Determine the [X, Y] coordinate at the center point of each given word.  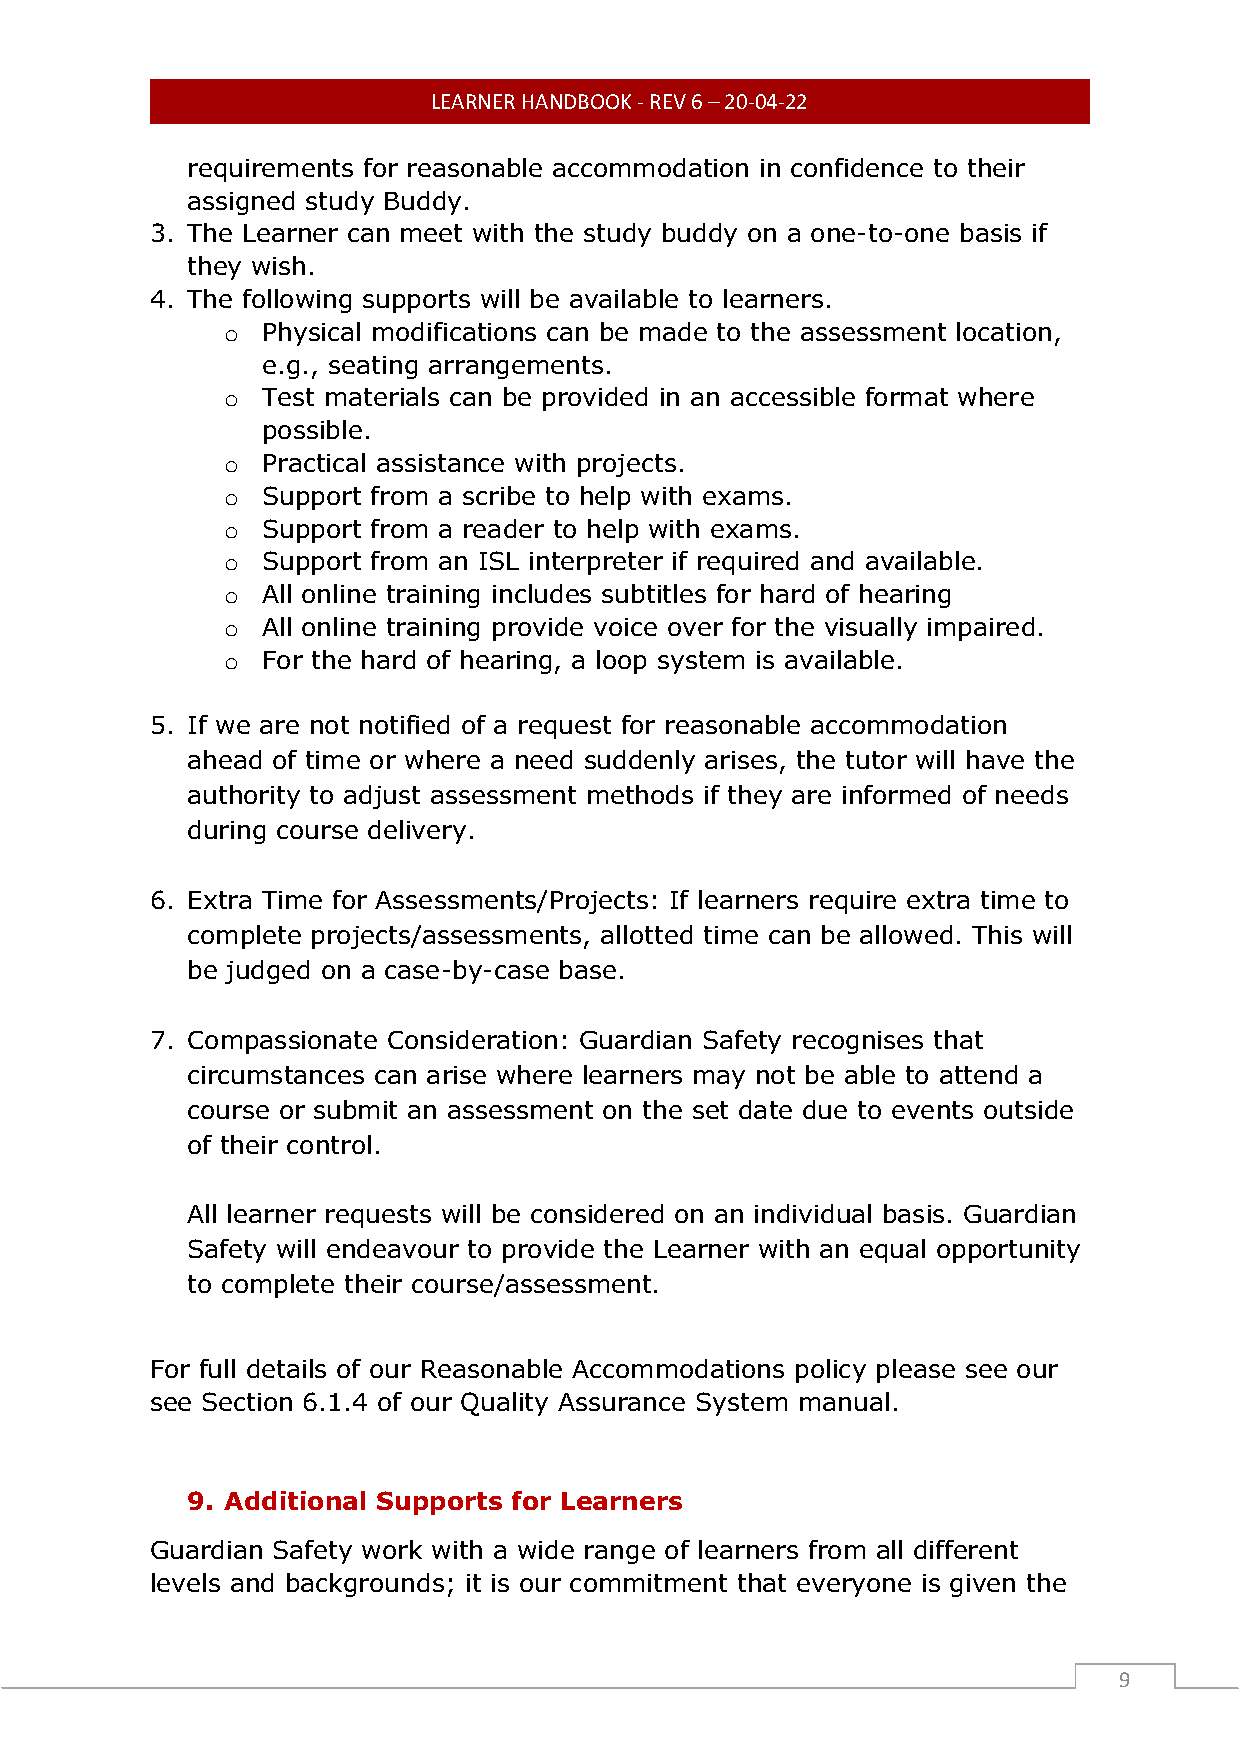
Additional [294, 1500]
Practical [314, 462]
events [932, 1110]
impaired [981, 629]
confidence [857, 167]
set [710, 1110]
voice [625, 627]
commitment [648, 1583]
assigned [241, 203]
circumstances [276, 1075]
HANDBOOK [577, 101]
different [966, 1549]
